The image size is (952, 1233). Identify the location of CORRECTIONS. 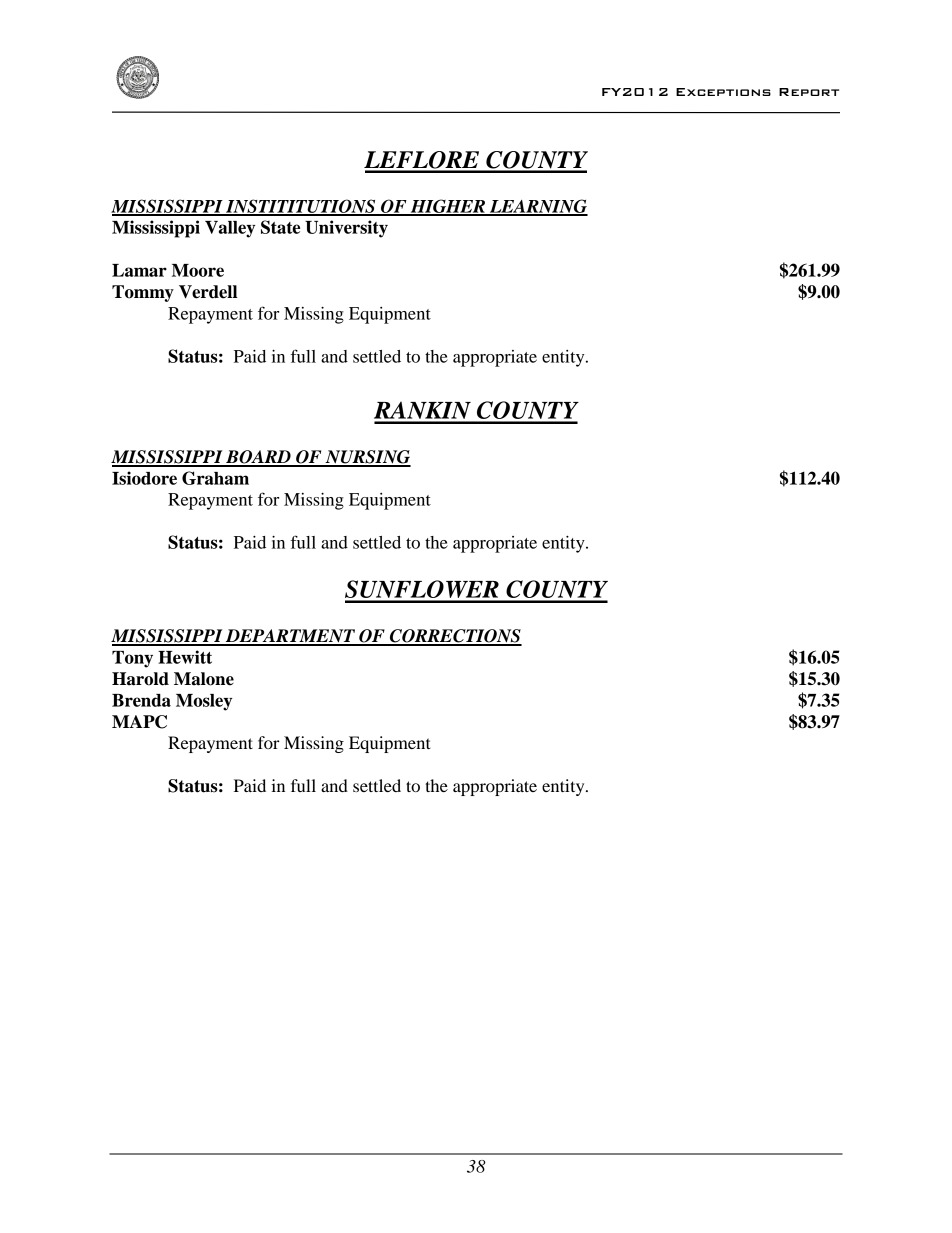
(455, 637).
